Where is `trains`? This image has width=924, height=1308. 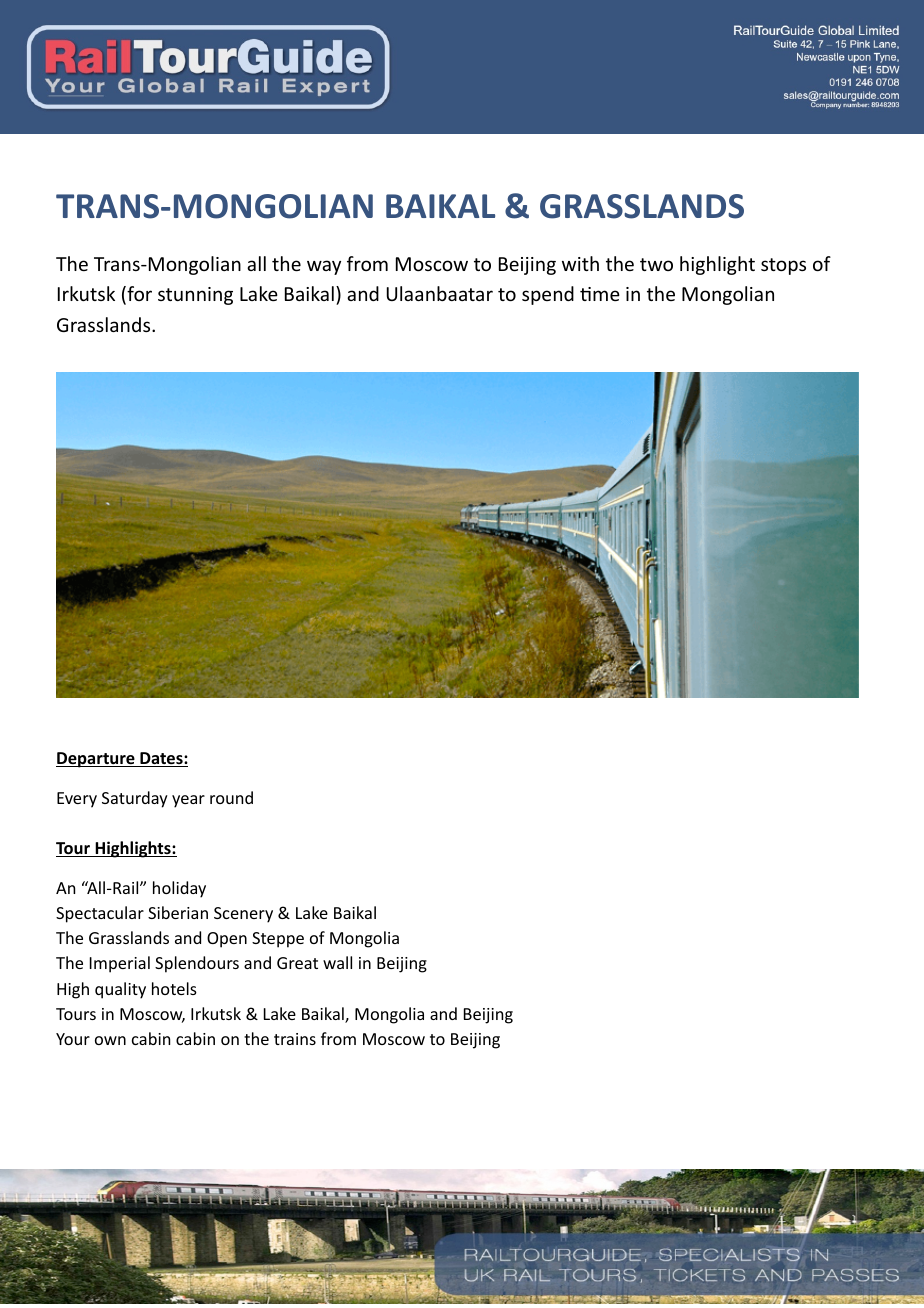 trains is located at coordinates (295, 1039).
